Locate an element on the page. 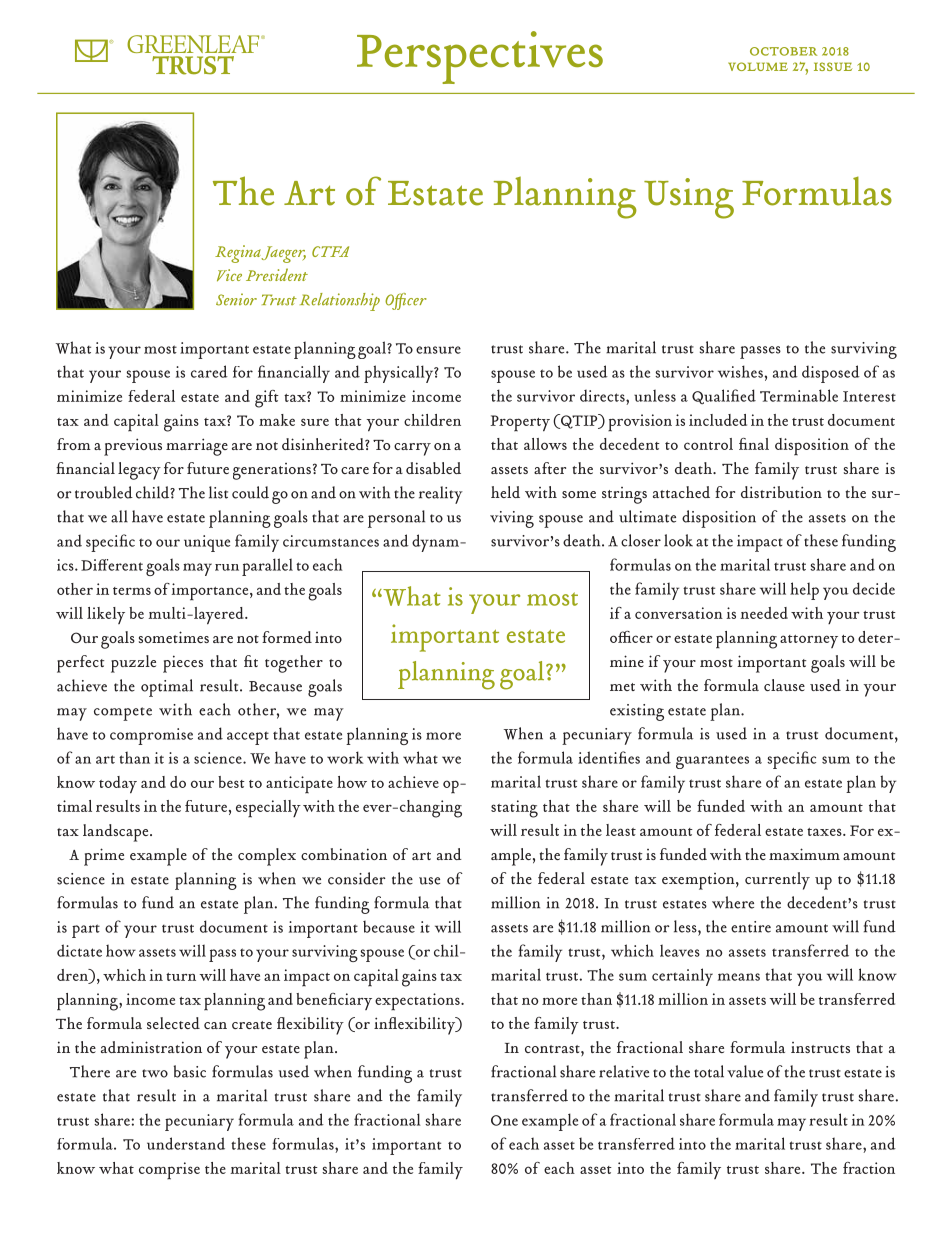 The image size is (952, 1233). Using is located at coordinates (689, 198).
